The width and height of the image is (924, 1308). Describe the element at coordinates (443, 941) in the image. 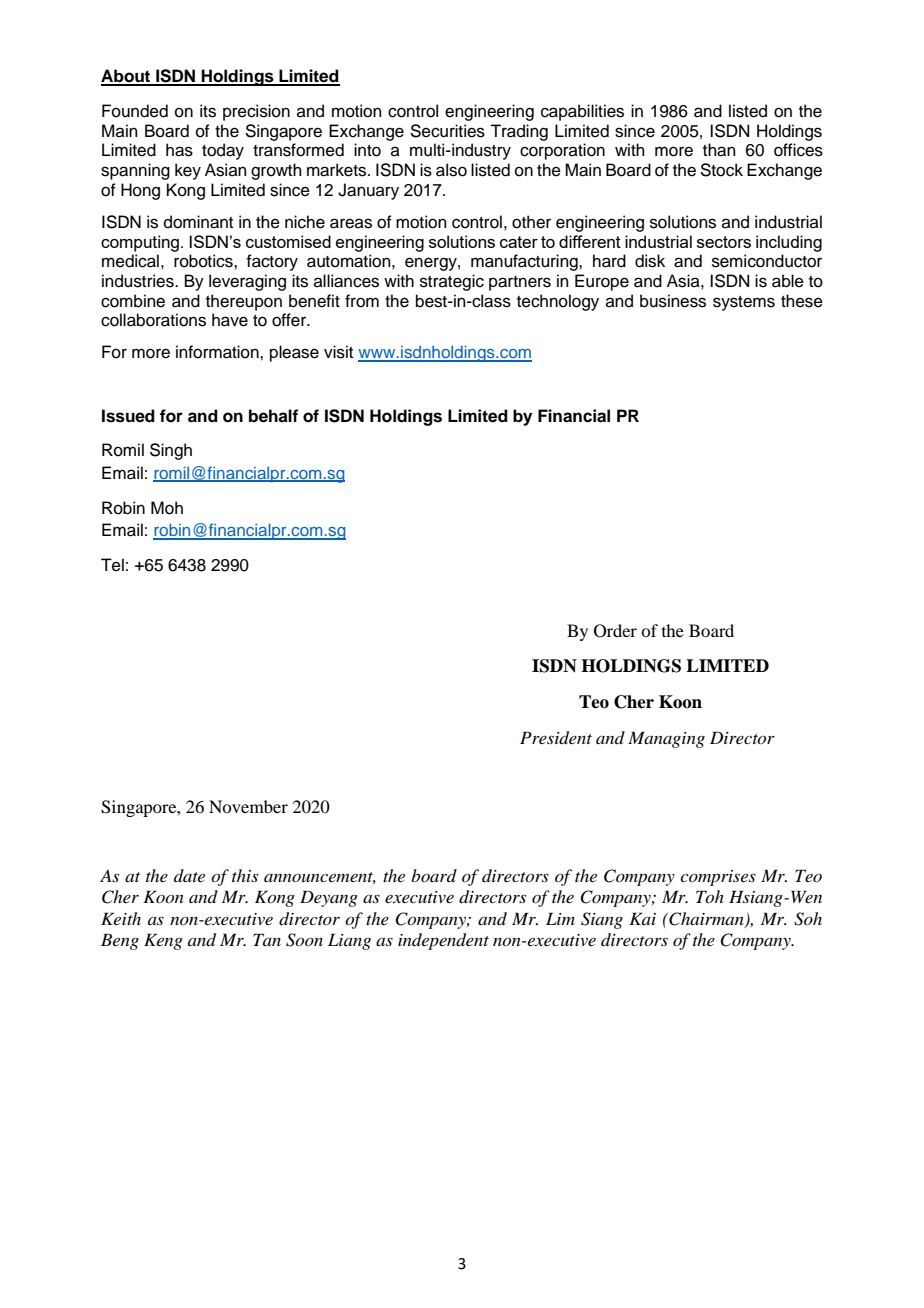

I see `independent` at that location.
